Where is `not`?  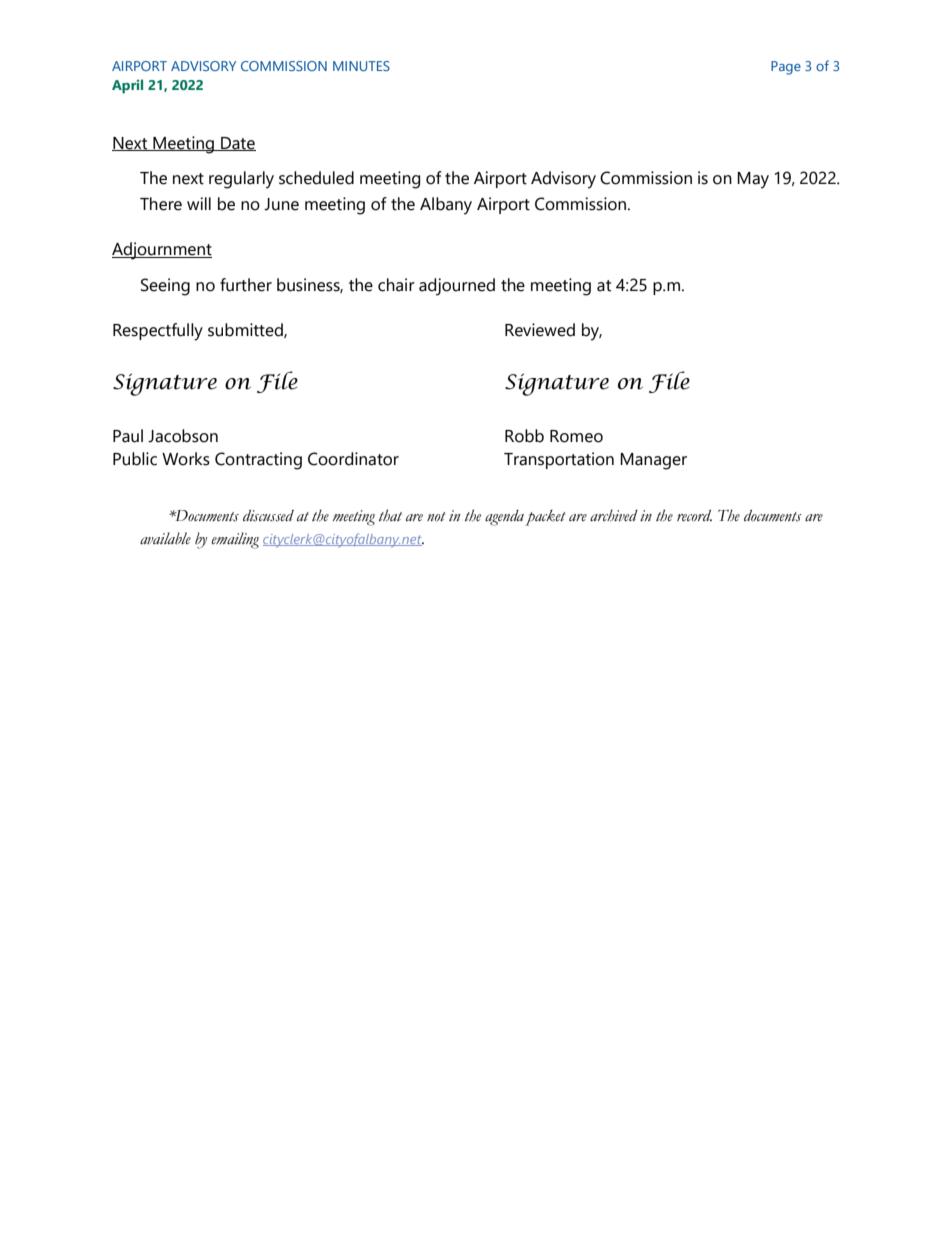 not is located at coordinates (436, 517).
